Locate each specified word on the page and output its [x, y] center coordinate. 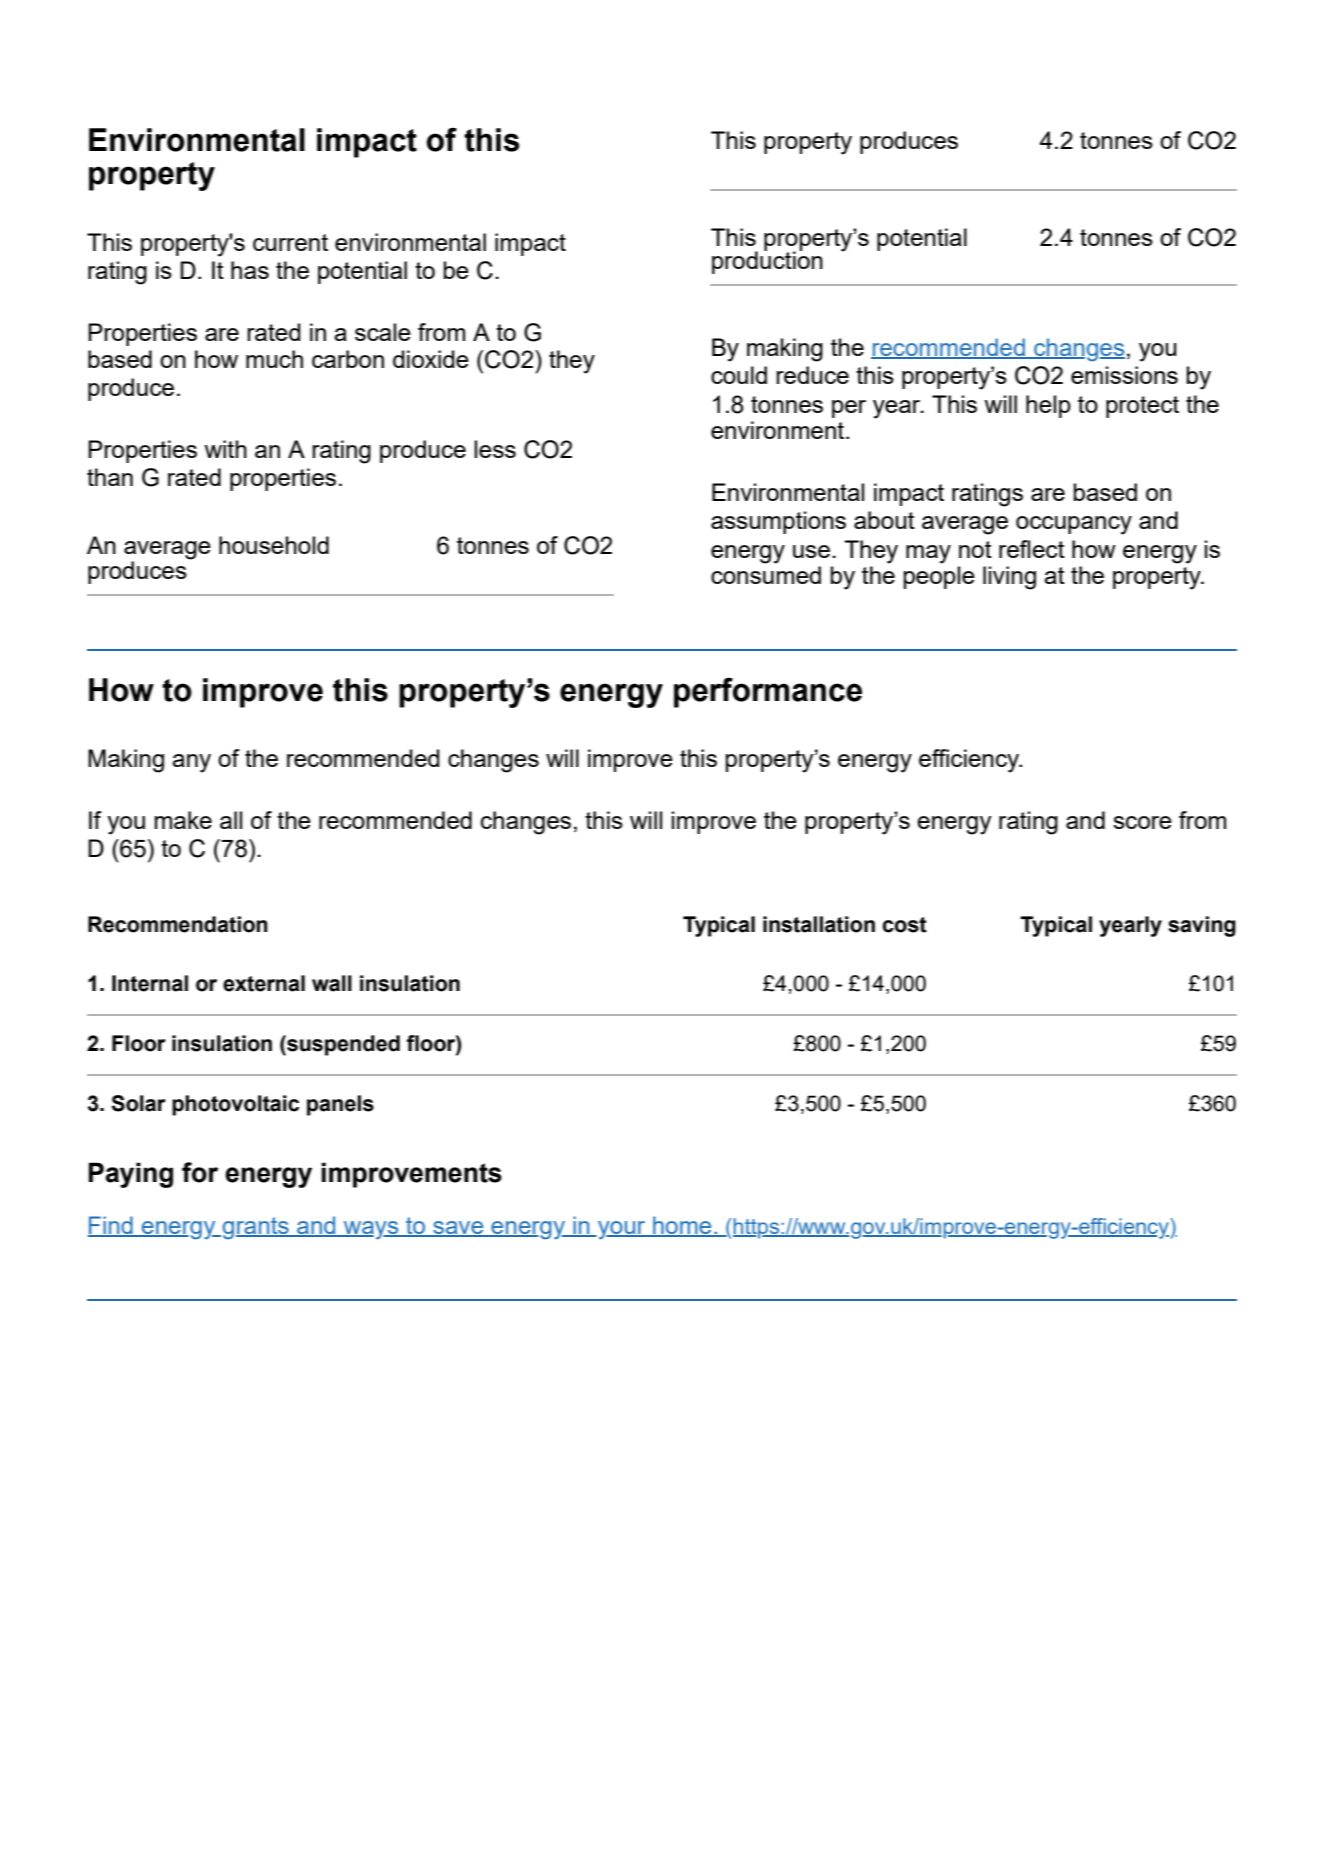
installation [819, 924]
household [274, 545]
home [682, 1226]
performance [768, 693]
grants [257, 1228]
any [191, 763]
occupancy [1074, 525]
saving [1202, 926]
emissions [1124, 375]
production [767, 261]
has [250, 270]
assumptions [778, 522]
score [1142, 822]
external [264, 983]
